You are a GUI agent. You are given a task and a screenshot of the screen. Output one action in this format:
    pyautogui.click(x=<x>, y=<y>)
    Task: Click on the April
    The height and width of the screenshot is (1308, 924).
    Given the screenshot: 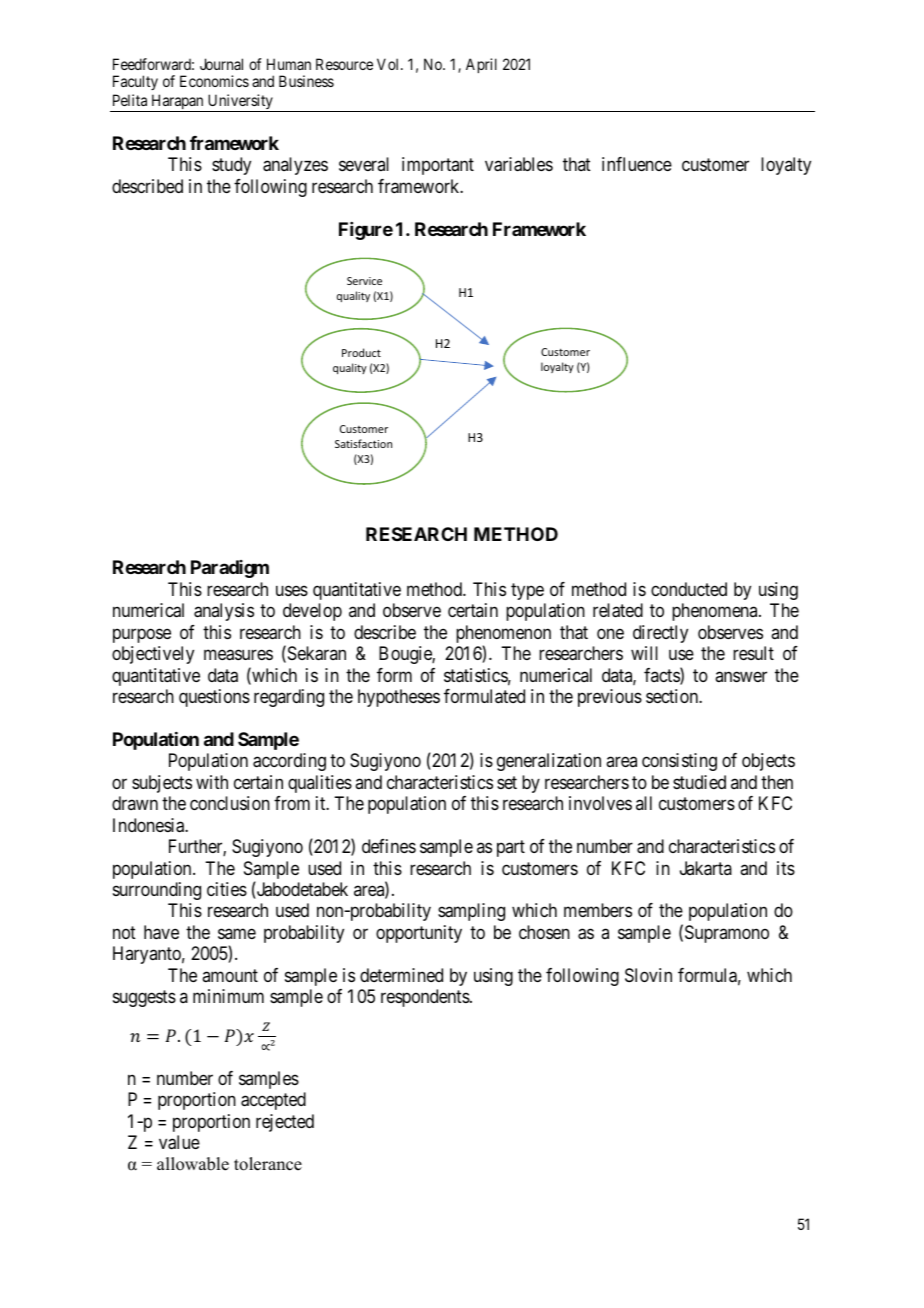 What is the action you would take?
    pyautogui.click(x=481, y=65)
